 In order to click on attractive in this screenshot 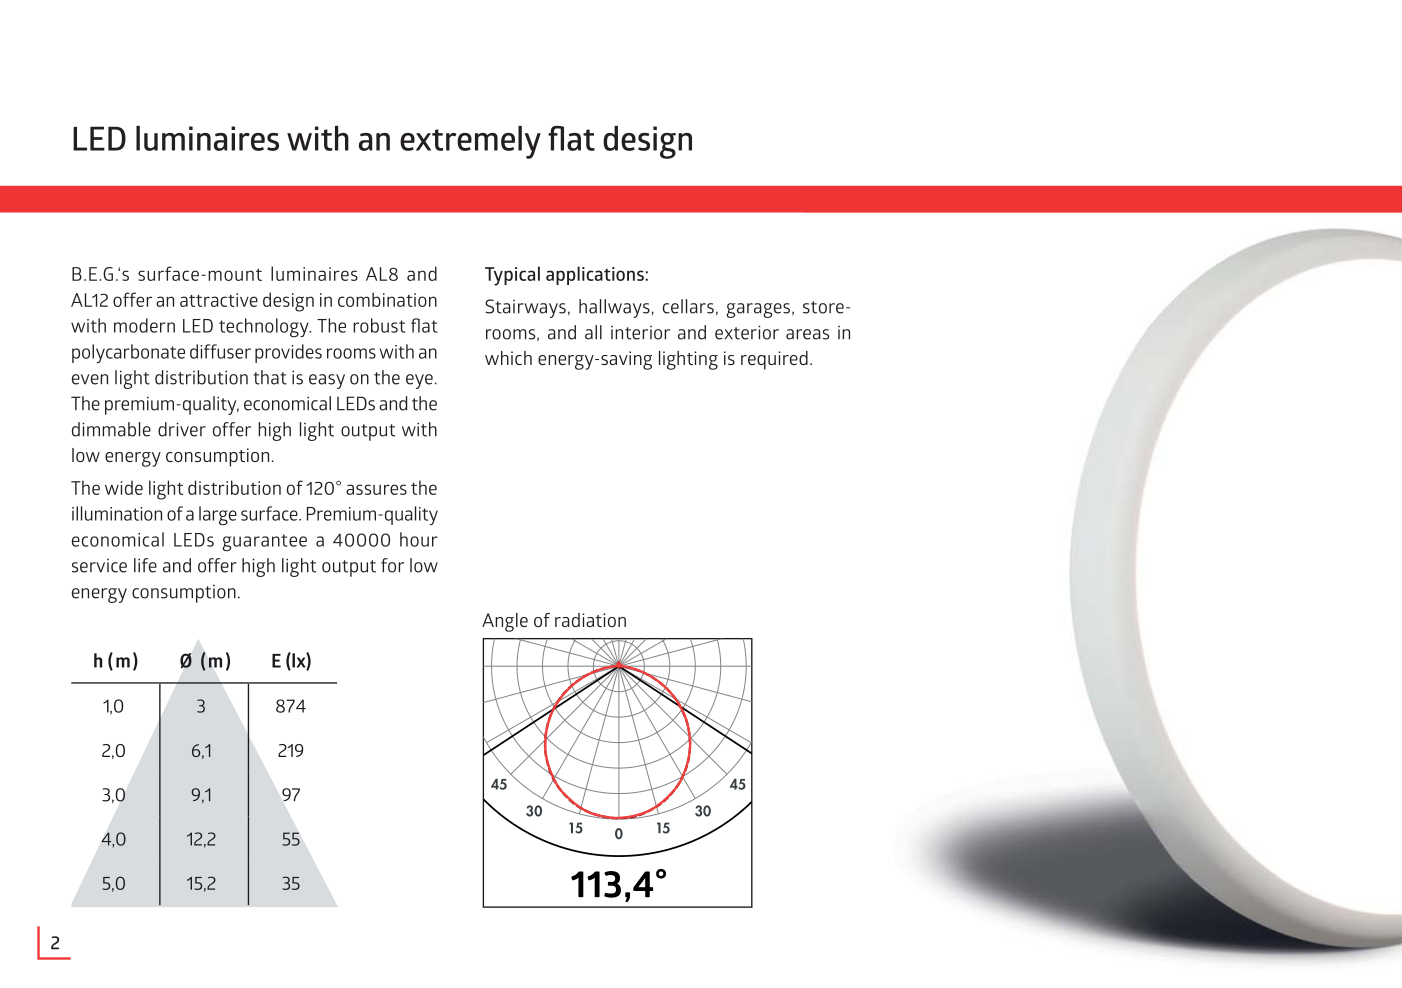, I will do `click(219, 300)`.
